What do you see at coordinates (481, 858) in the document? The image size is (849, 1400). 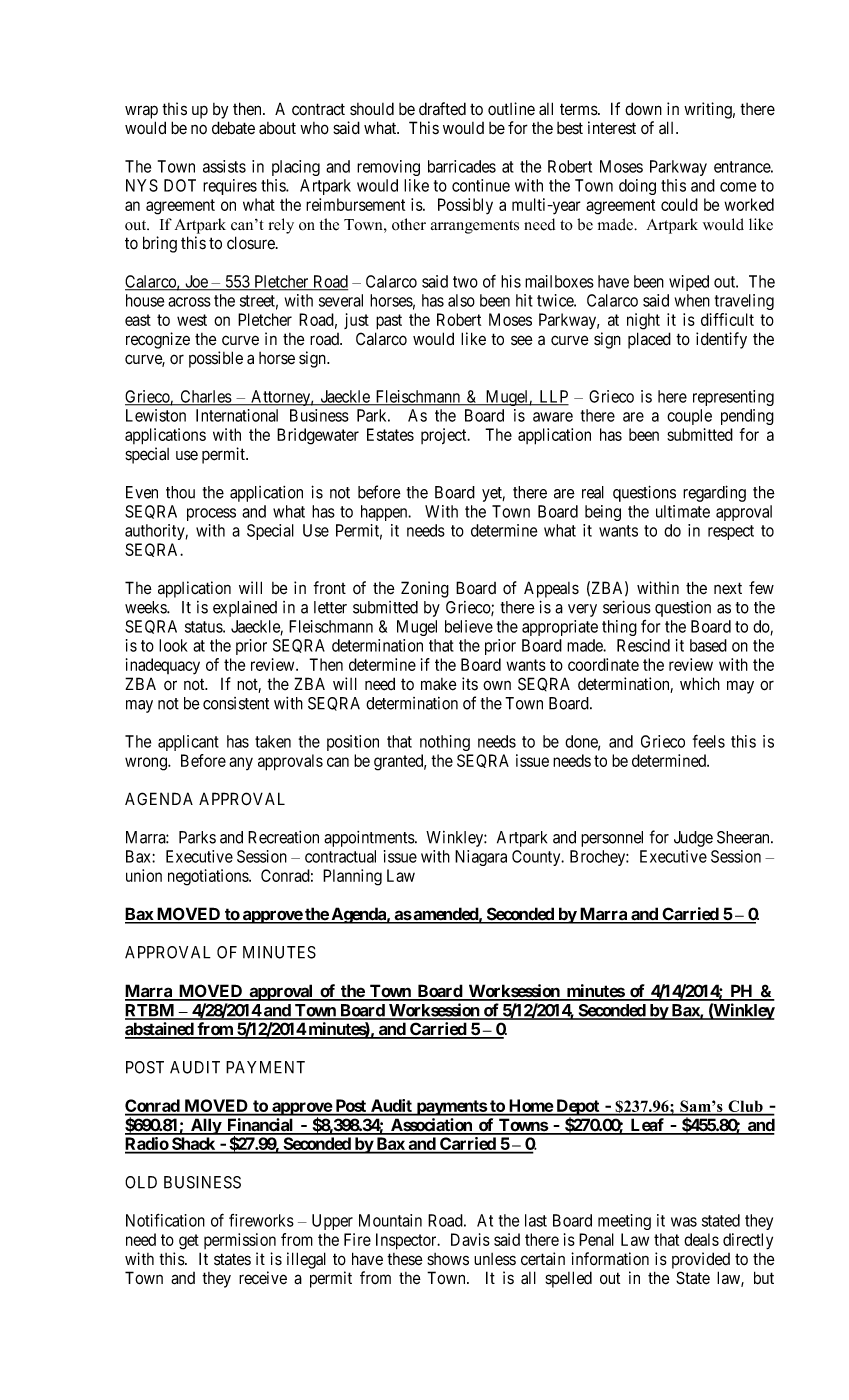 I see `Niagara` at bounding box center [481, 858].
